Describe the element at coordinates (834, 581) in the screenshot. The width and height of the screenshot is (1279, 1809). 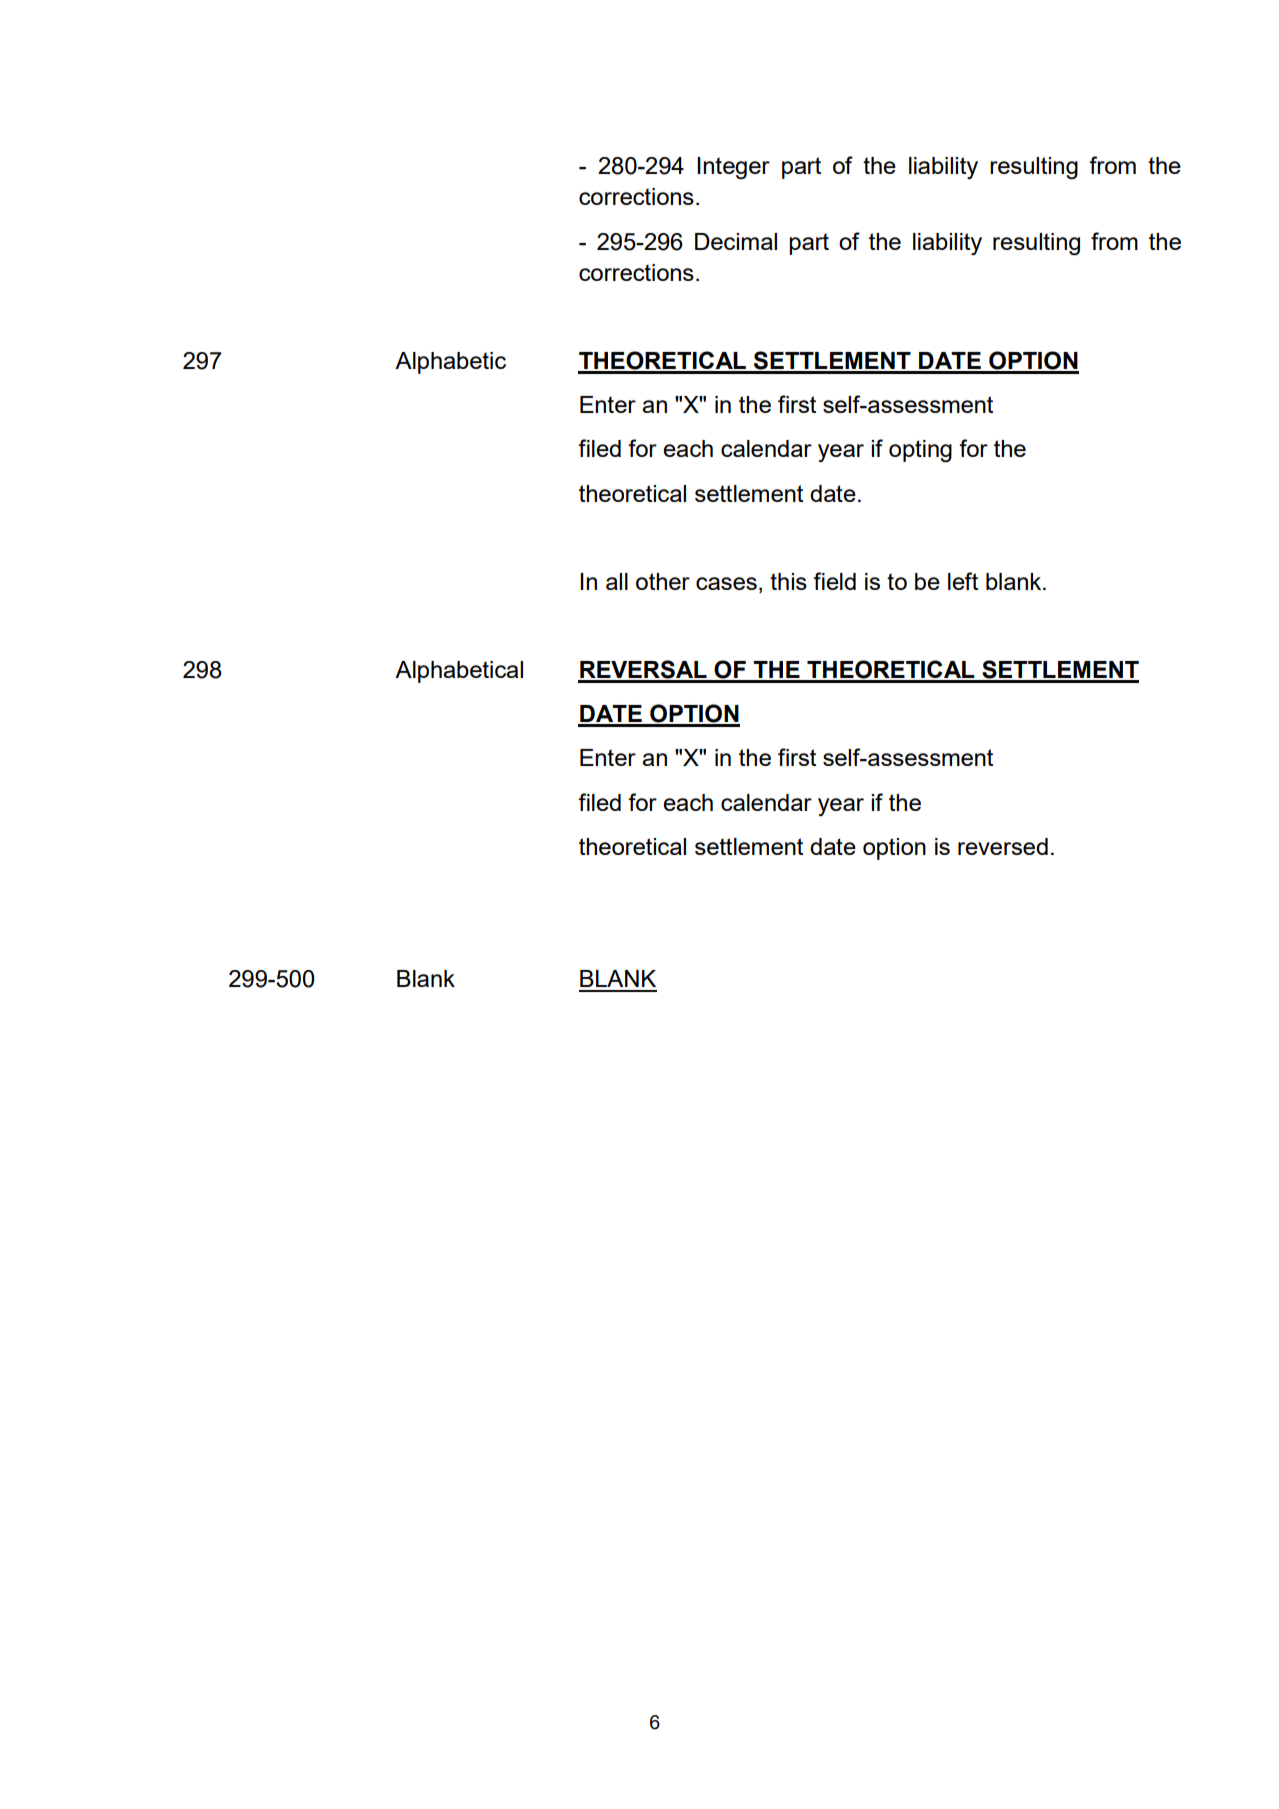
I see `field` at that location.
